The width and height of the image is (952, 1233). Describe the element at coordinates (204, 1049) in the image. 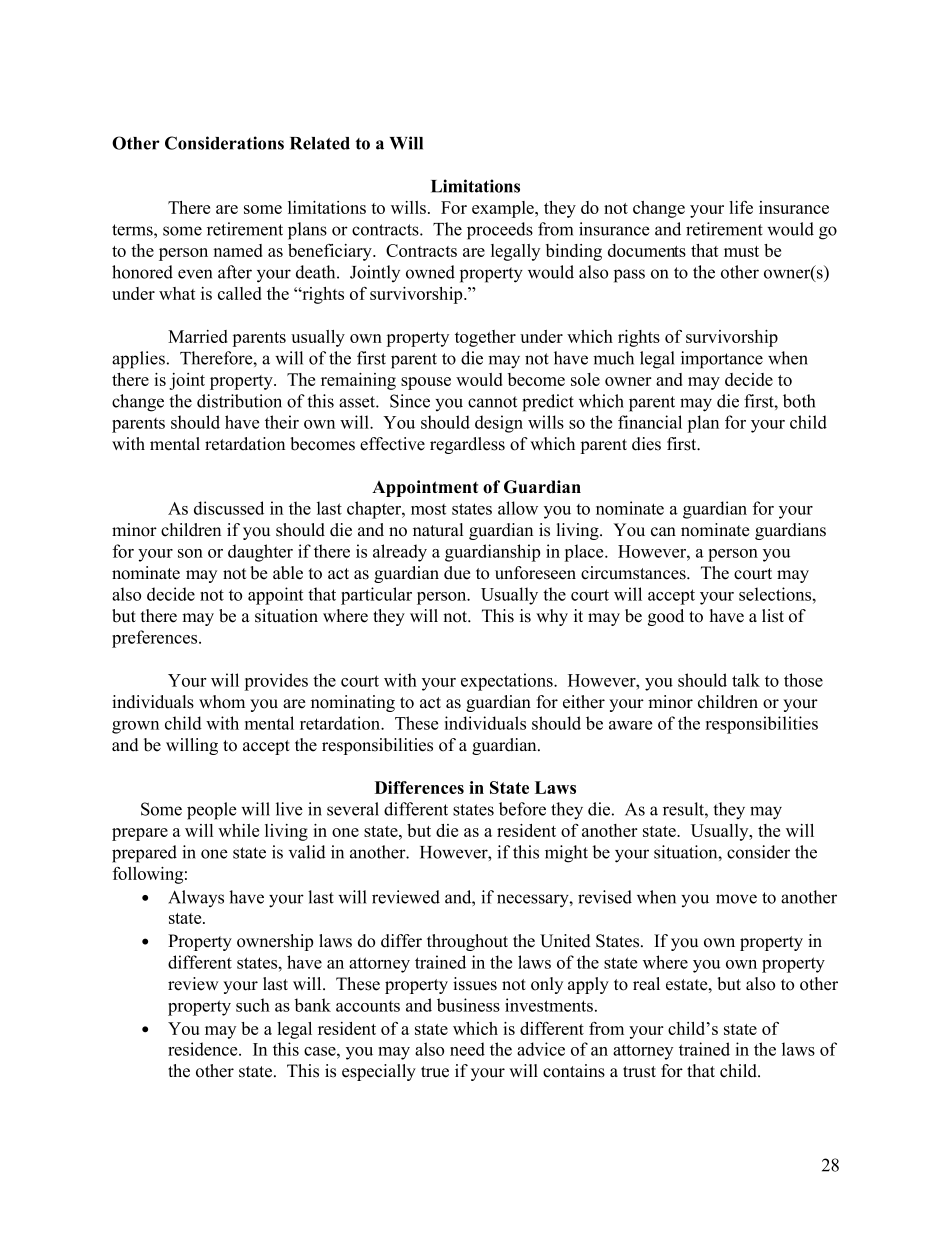

I see `residence` at that location.
